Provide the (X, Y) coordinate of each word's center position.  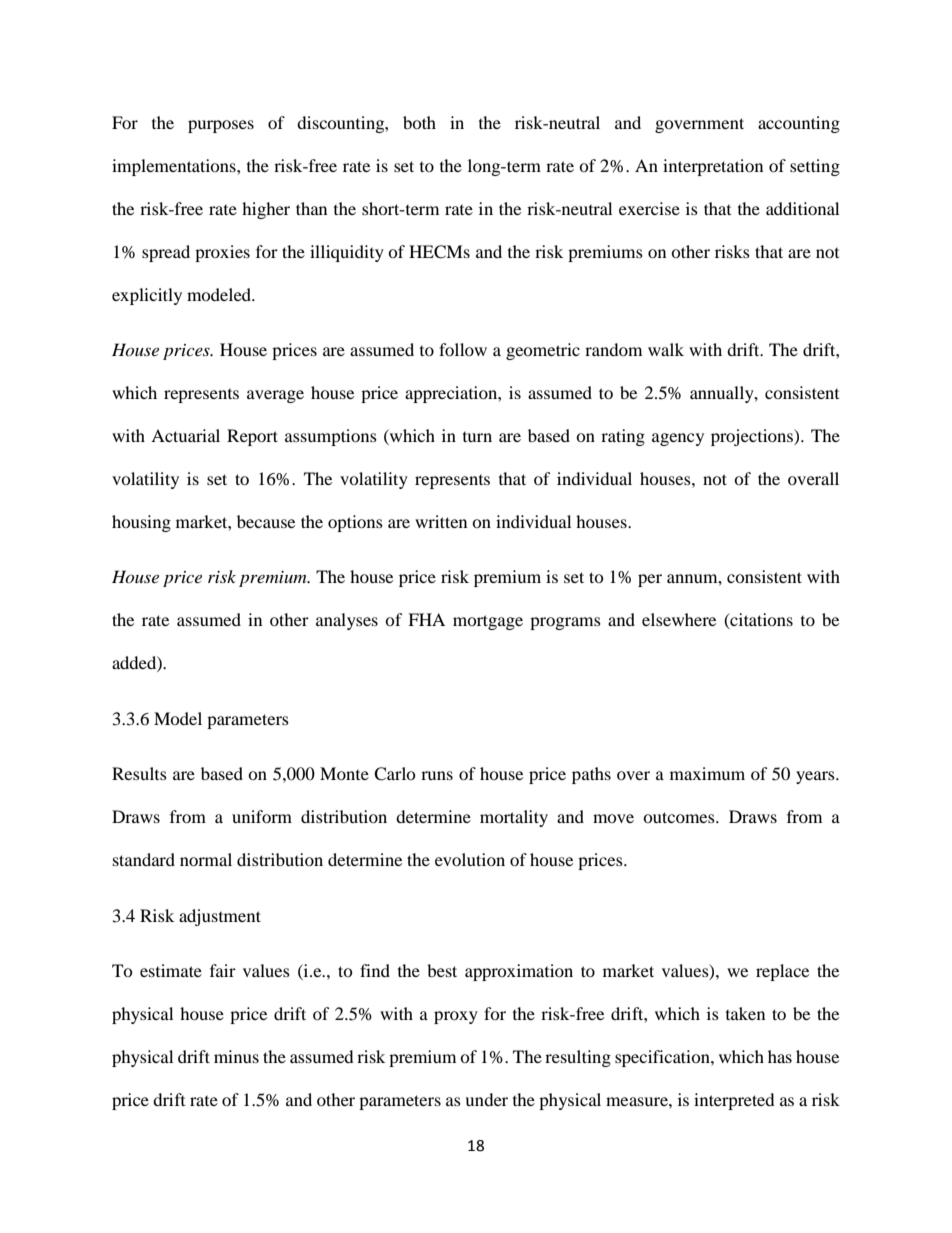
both (419, 122)
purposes (221, 126)
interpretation (713, 167)
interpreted (734, 1101)
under (486, 1099)
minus (236, 1056)
